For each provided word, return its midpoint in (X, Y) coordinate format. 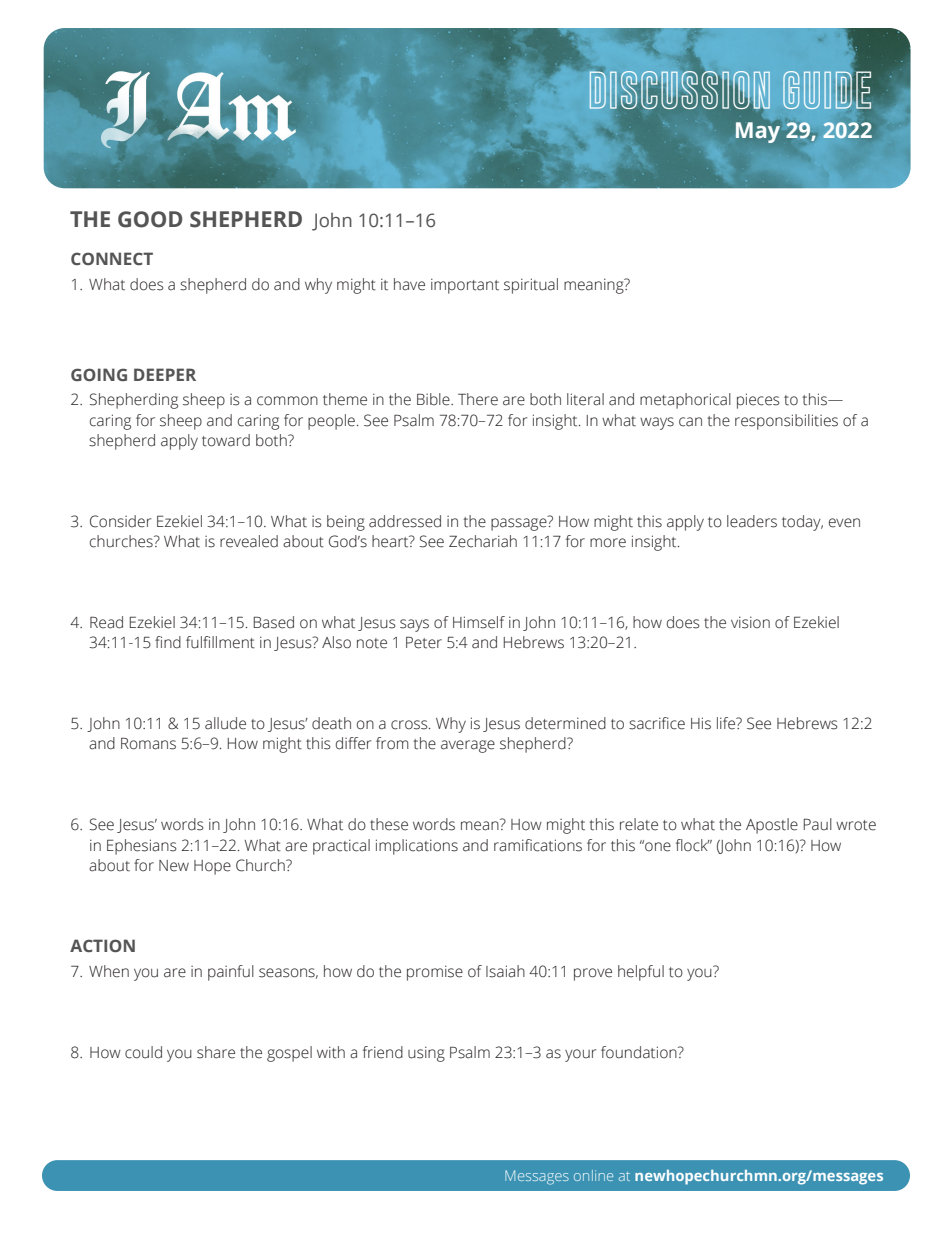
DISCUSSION (679, 90)
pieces (758, 401)
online (593, 1175)
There (478, 399)
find (168, 642)
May (758, 132)
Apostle (772, 826)
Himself (479, 622)
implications (417, 847)
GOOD (150, 219)
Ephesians (142, 847)
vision (750, 622)
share (216, 1052)
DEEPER (165, 374)
